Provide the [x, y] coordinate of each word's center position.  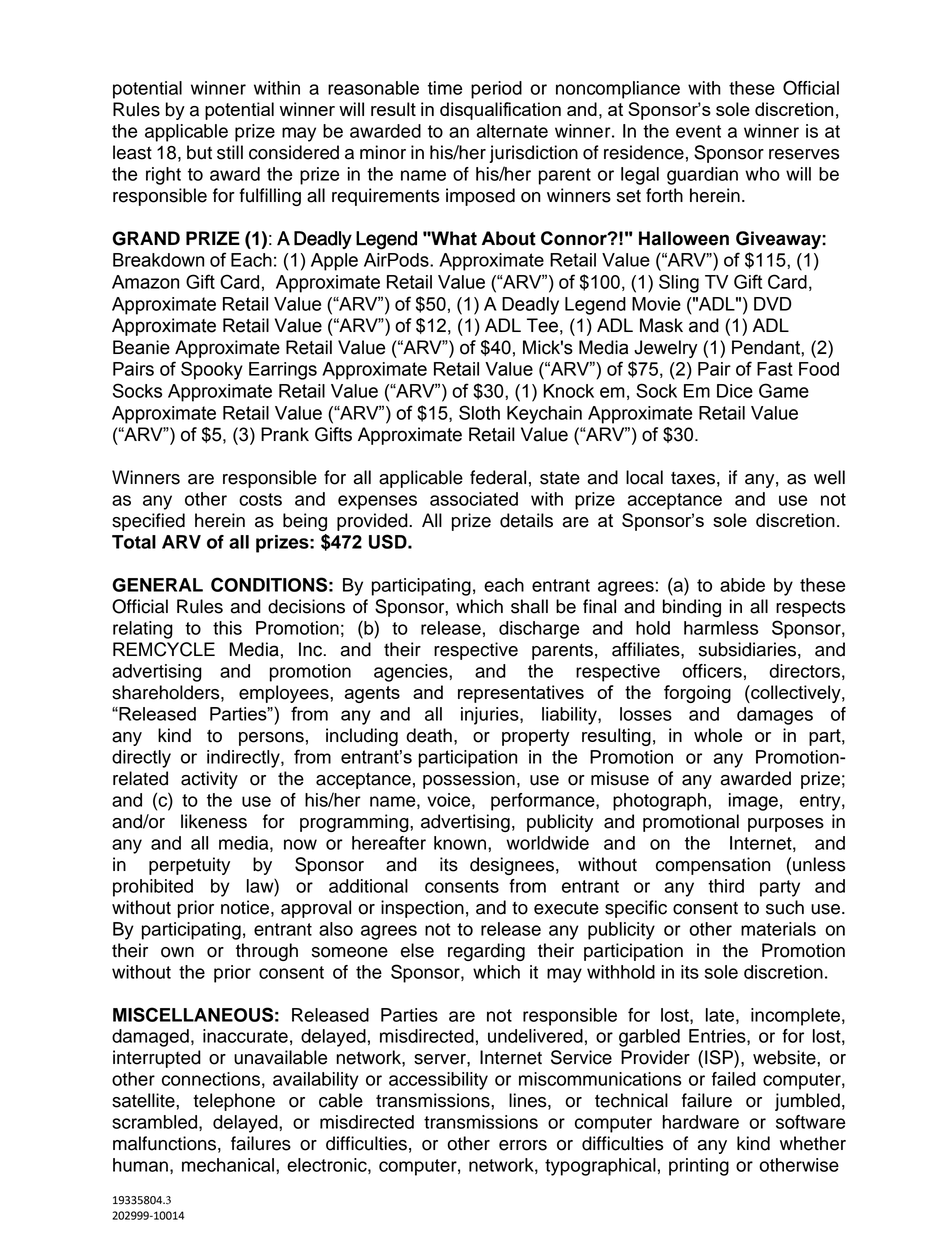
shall [529, 606]
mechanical [229, 1165]
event [698, 131]
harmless [721, 628]
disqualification [500, 111]
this [227, 628]
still [230, 152]
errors [523, 1145]
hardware [700, 1122]
